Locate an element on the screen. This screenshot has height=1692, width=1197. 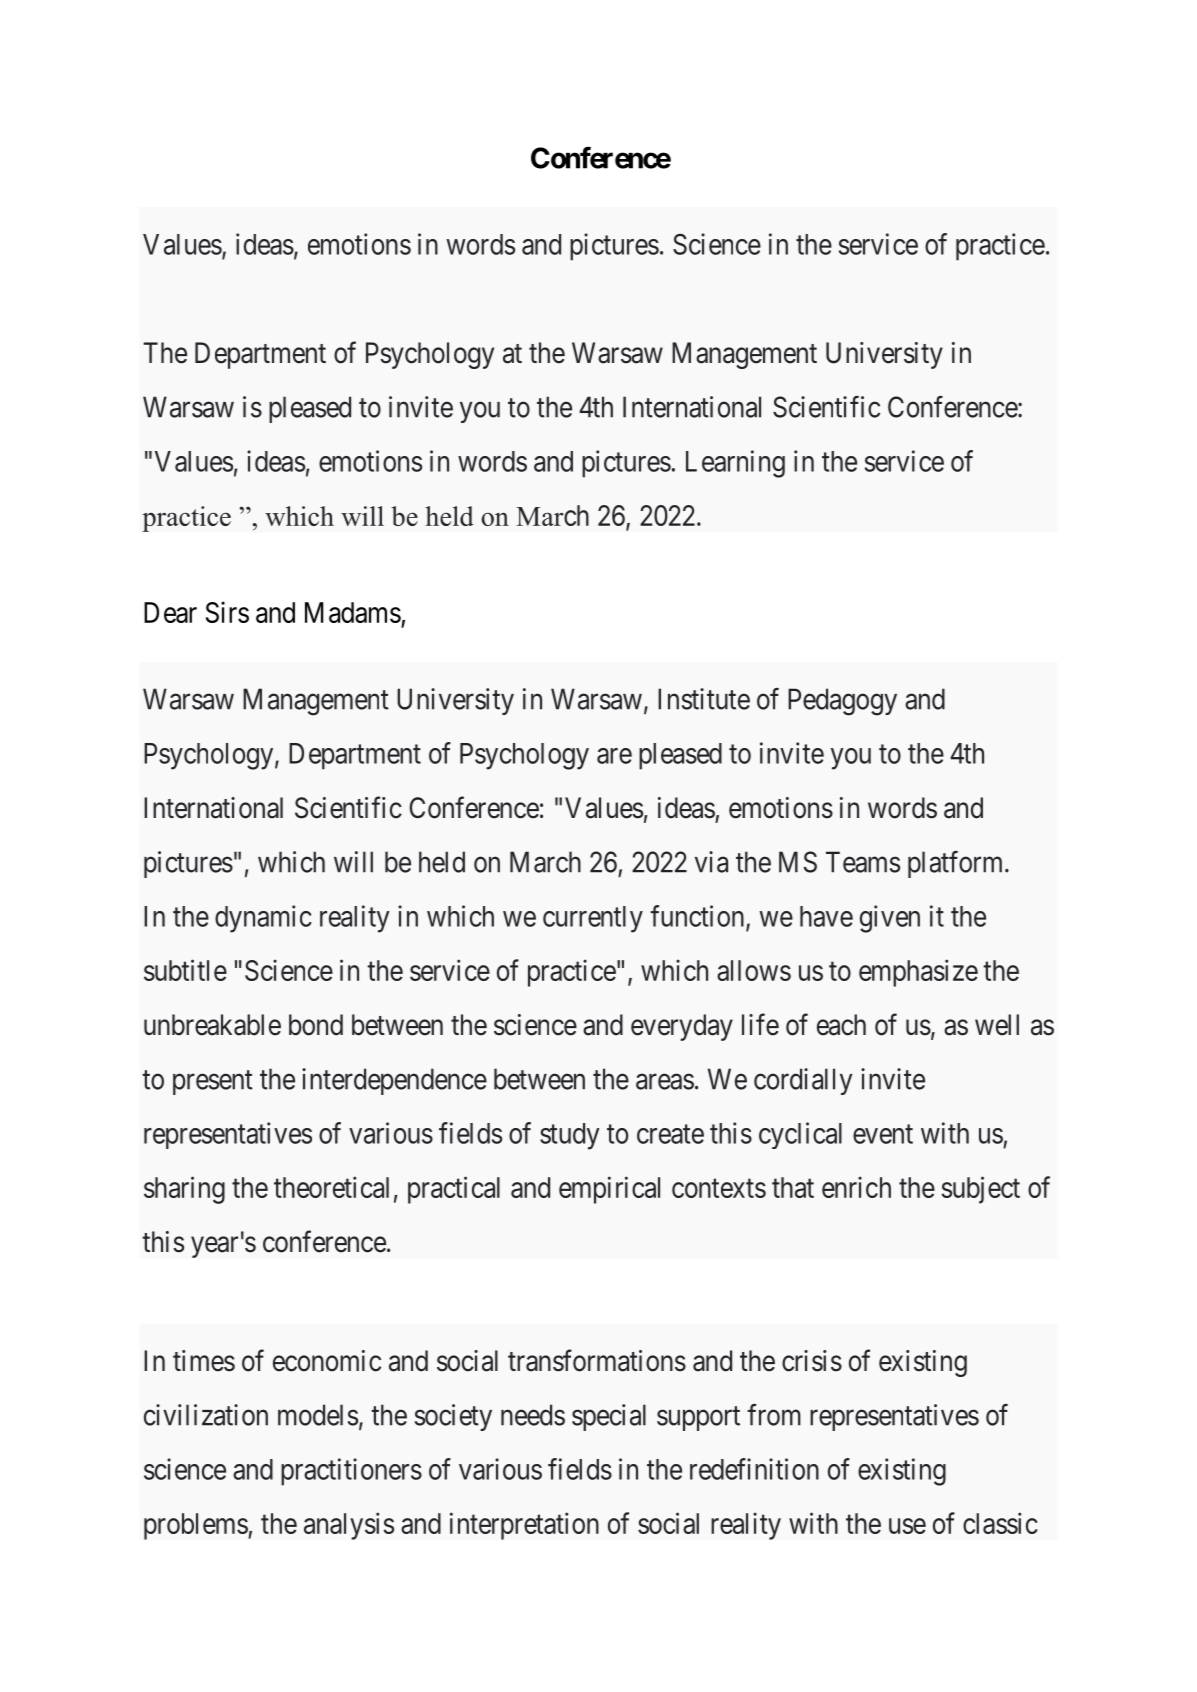
interpretation is located at coordinates (524, 1526).
